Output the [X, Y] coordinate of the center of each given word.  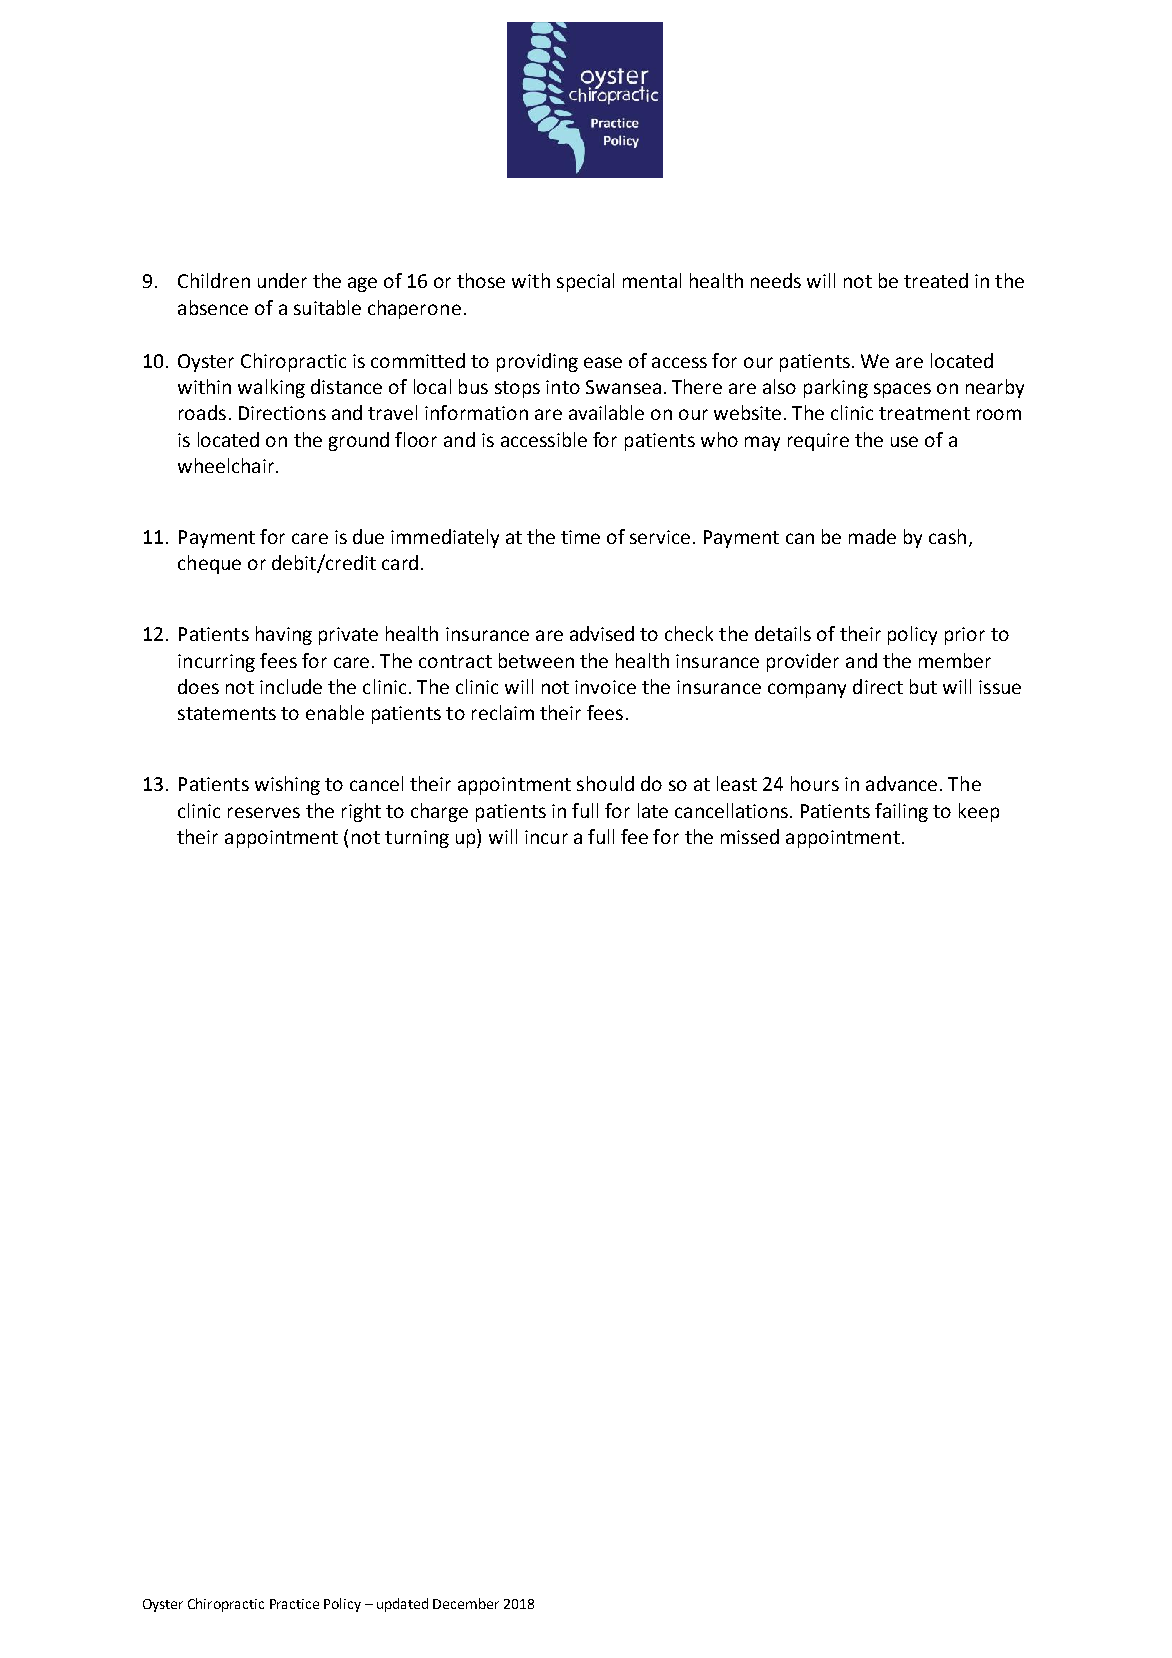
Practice [294, 1604]
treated [936, 280]
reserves [264, 812]
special [585, 282]
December [466, 1603]
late [653, 810]
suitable [327, 307]
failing [901, 812]
